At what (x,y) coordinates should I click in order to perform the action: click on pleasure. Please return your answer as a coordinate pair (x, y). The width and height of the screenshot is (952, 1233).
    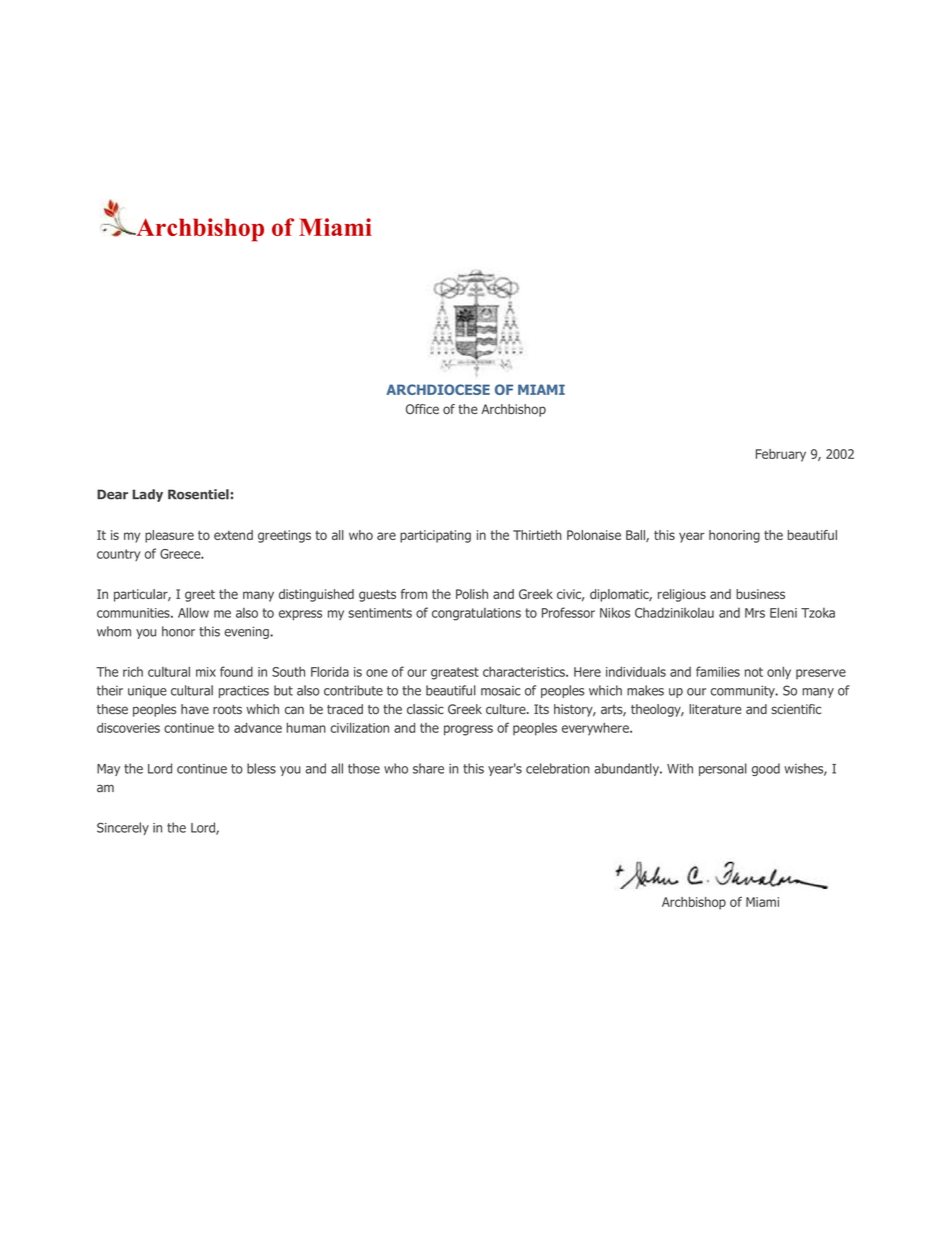
    Looking at the image, I should click on (169, 536).
